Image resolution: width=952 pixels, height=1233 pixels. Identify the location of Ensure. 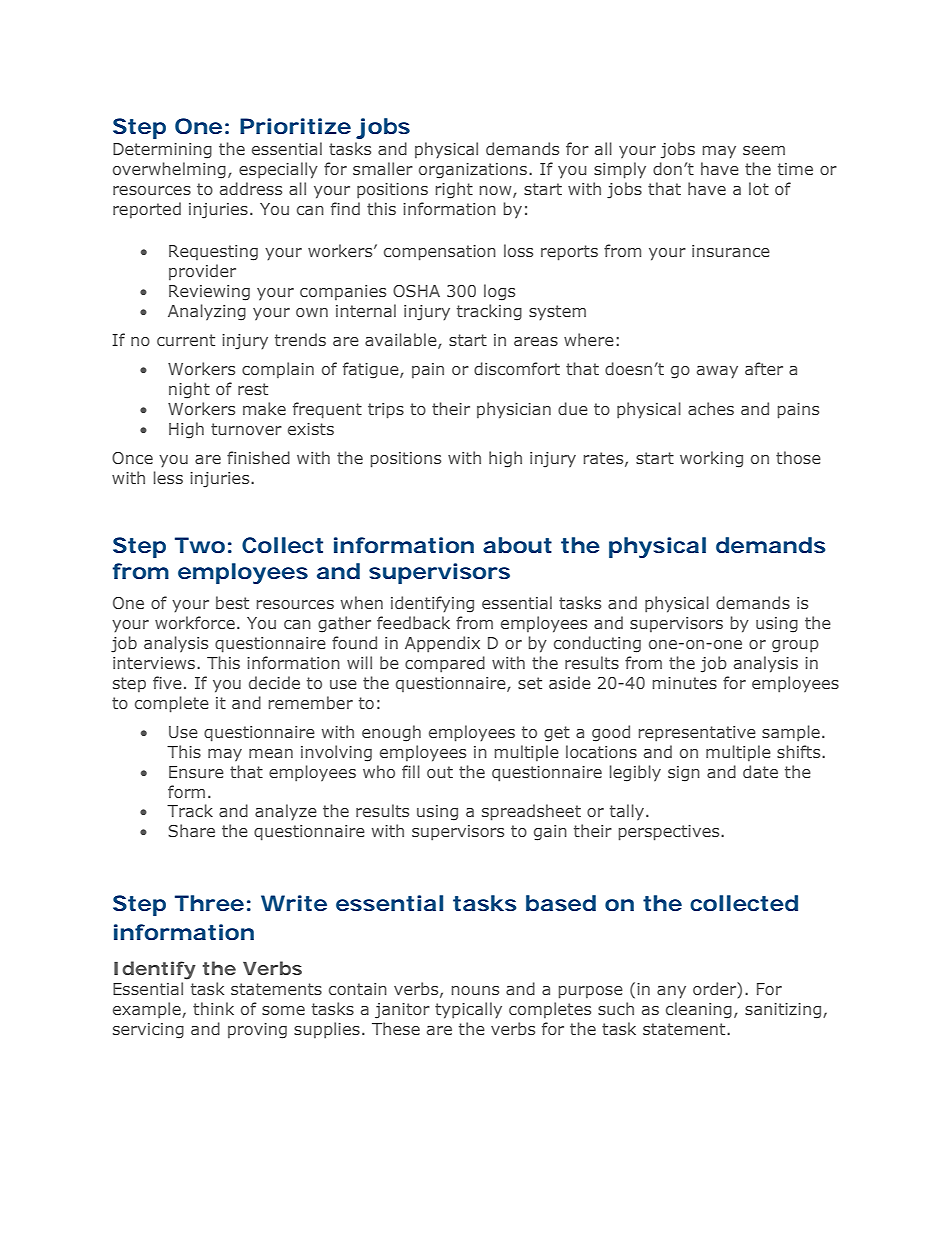
(196, 772).
